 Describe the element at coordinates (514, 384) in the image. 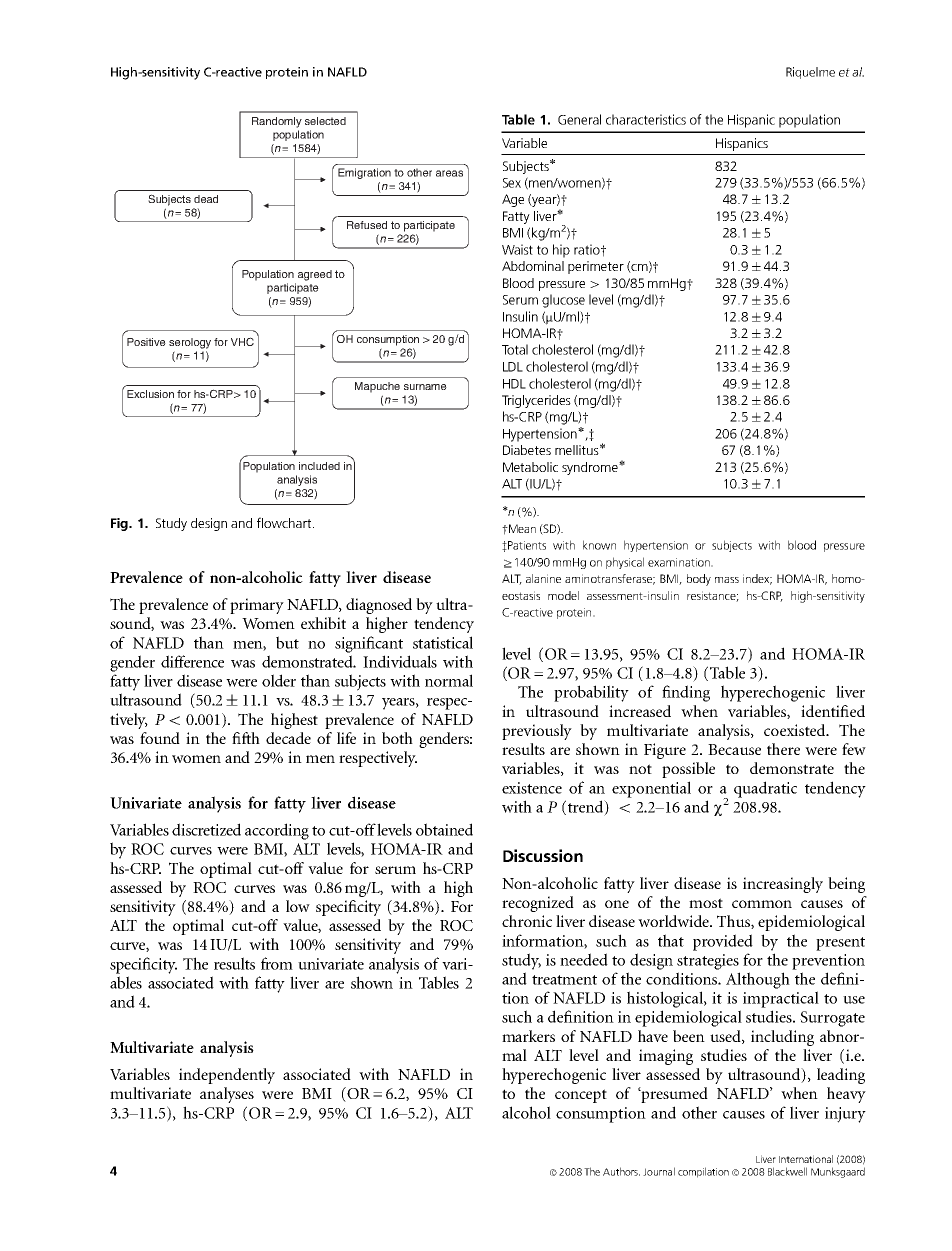

I see `HDL` at that location.
